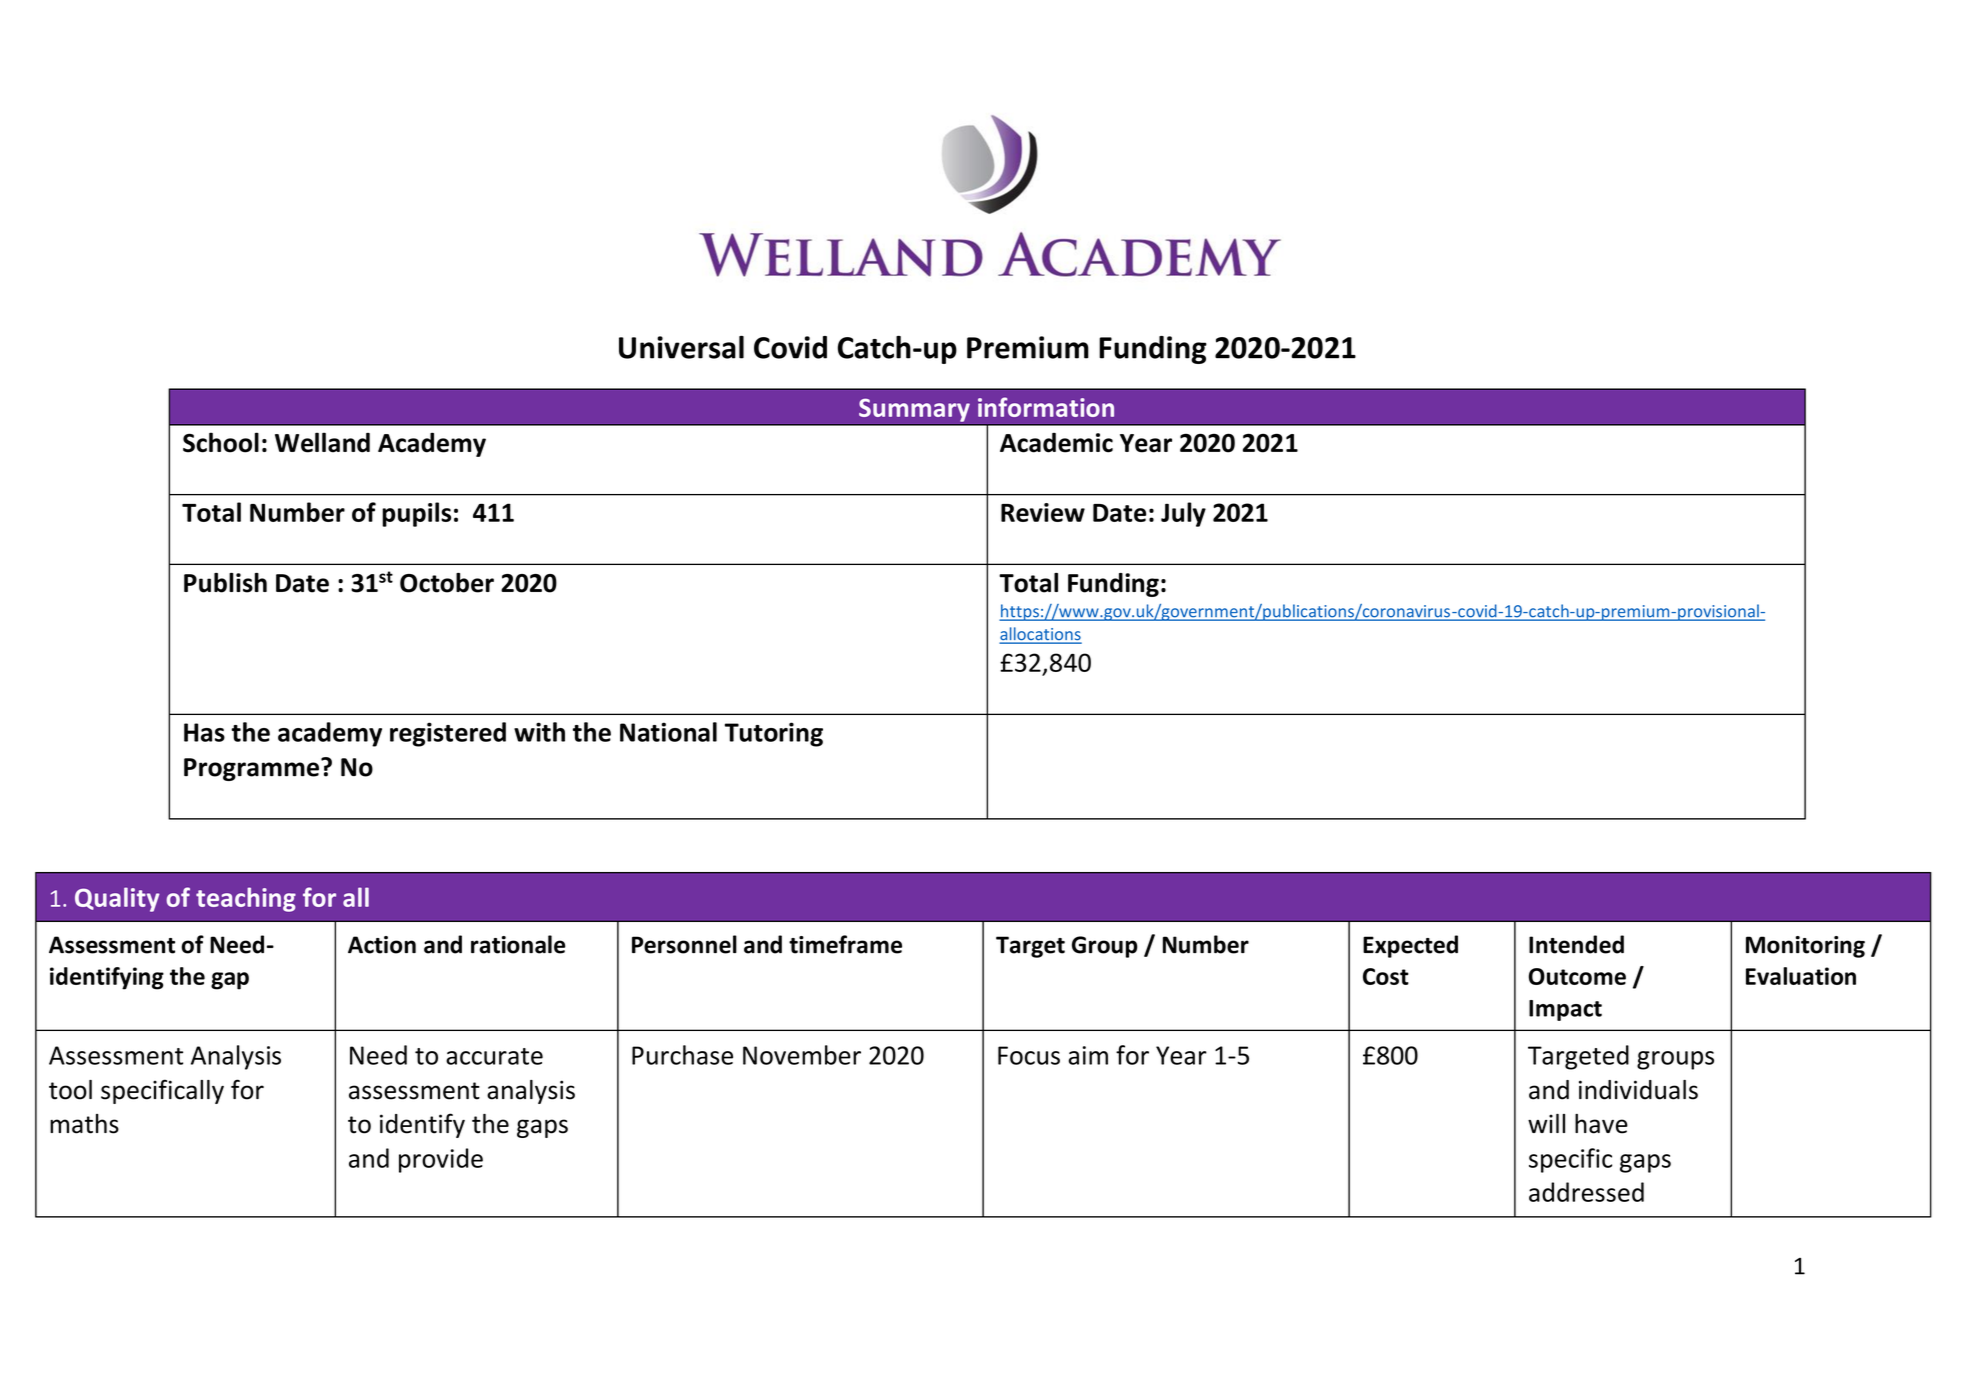 This screenshot has height=1395, width=1974. Describe the element at coordinates (845, 944) in the screenshot. I see `timeframe` at that location.
